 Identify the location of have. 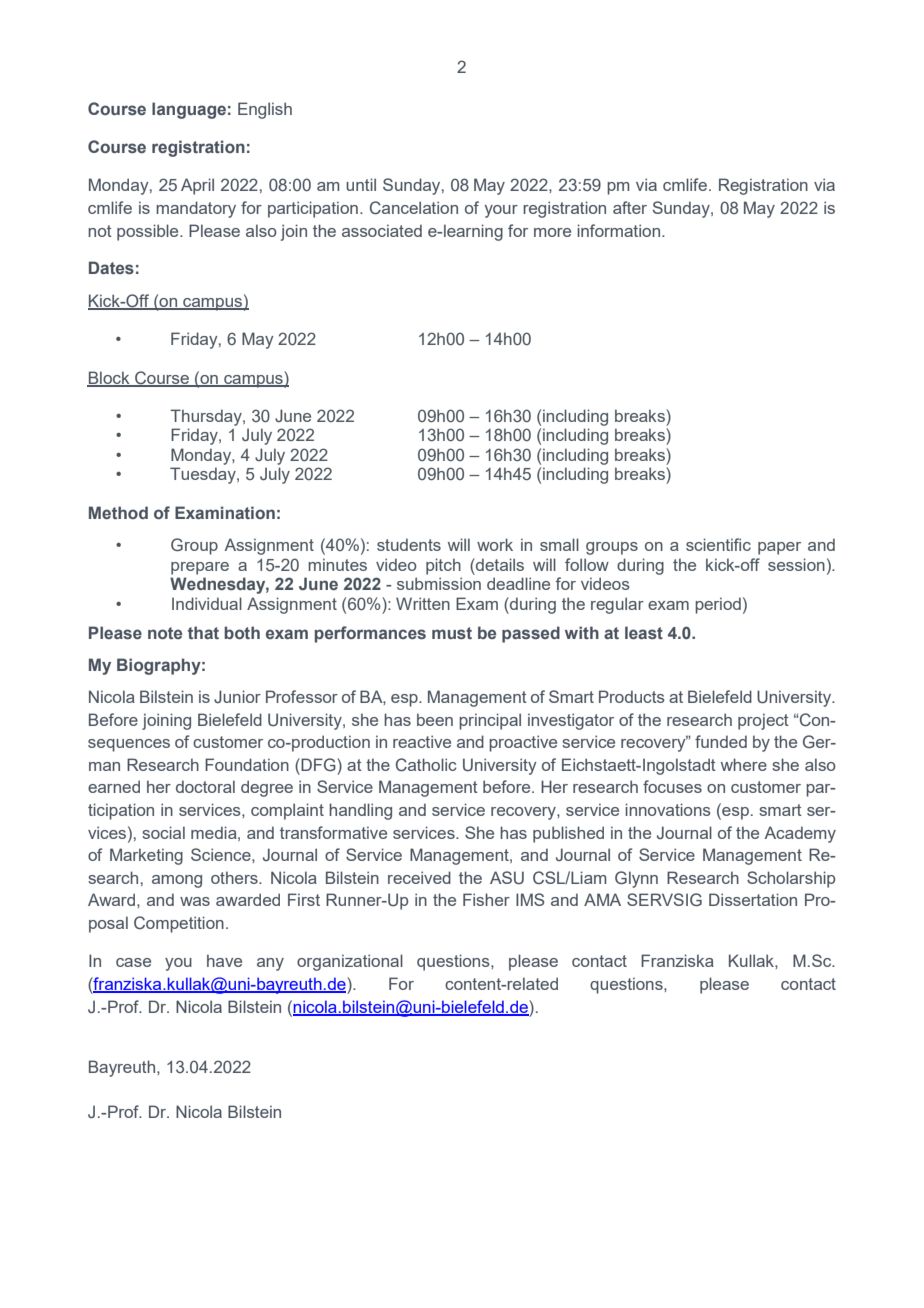
(224, 960).
